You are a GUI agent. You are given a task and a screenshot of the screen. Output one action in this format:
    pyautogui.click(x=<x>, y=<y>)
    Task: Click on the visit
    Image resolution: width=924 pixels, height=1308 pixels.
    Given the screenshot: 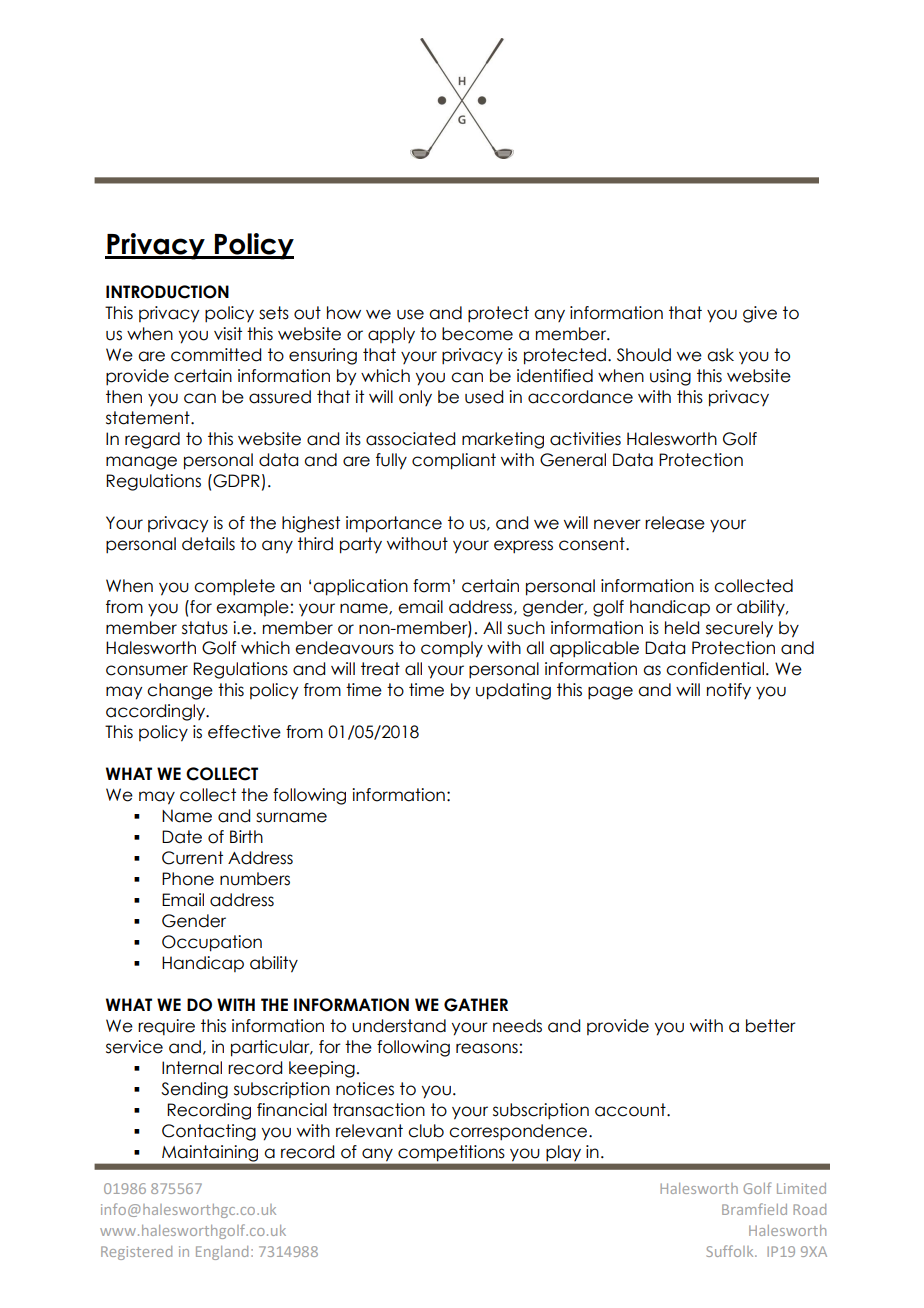 What is the action you would take?
    pyautogui.click(x=228, y=334)
